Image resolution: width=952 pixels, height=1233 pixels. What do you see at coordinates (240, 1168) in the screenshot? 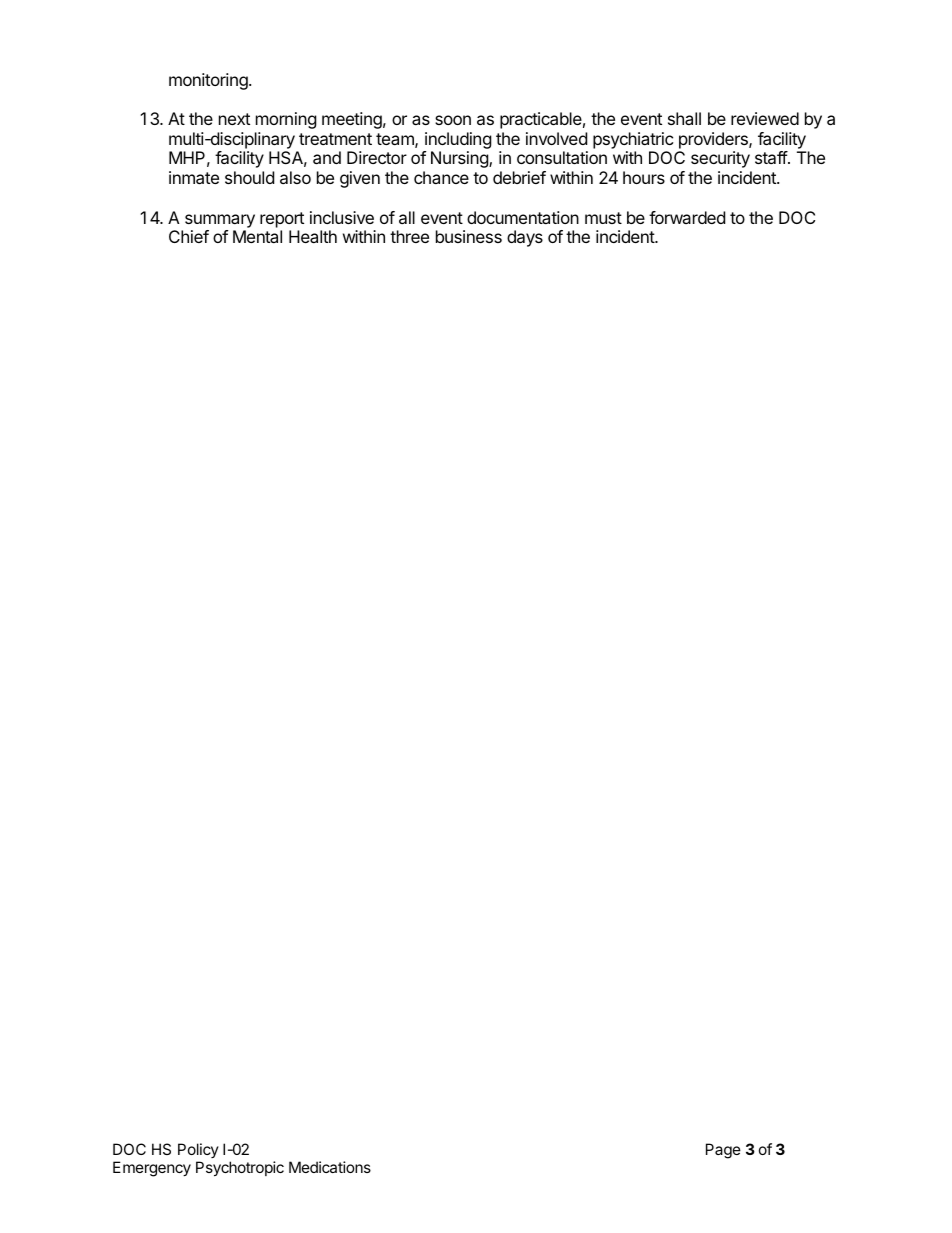
I see `Psychotropic` at bounding box center [240, 1168].
